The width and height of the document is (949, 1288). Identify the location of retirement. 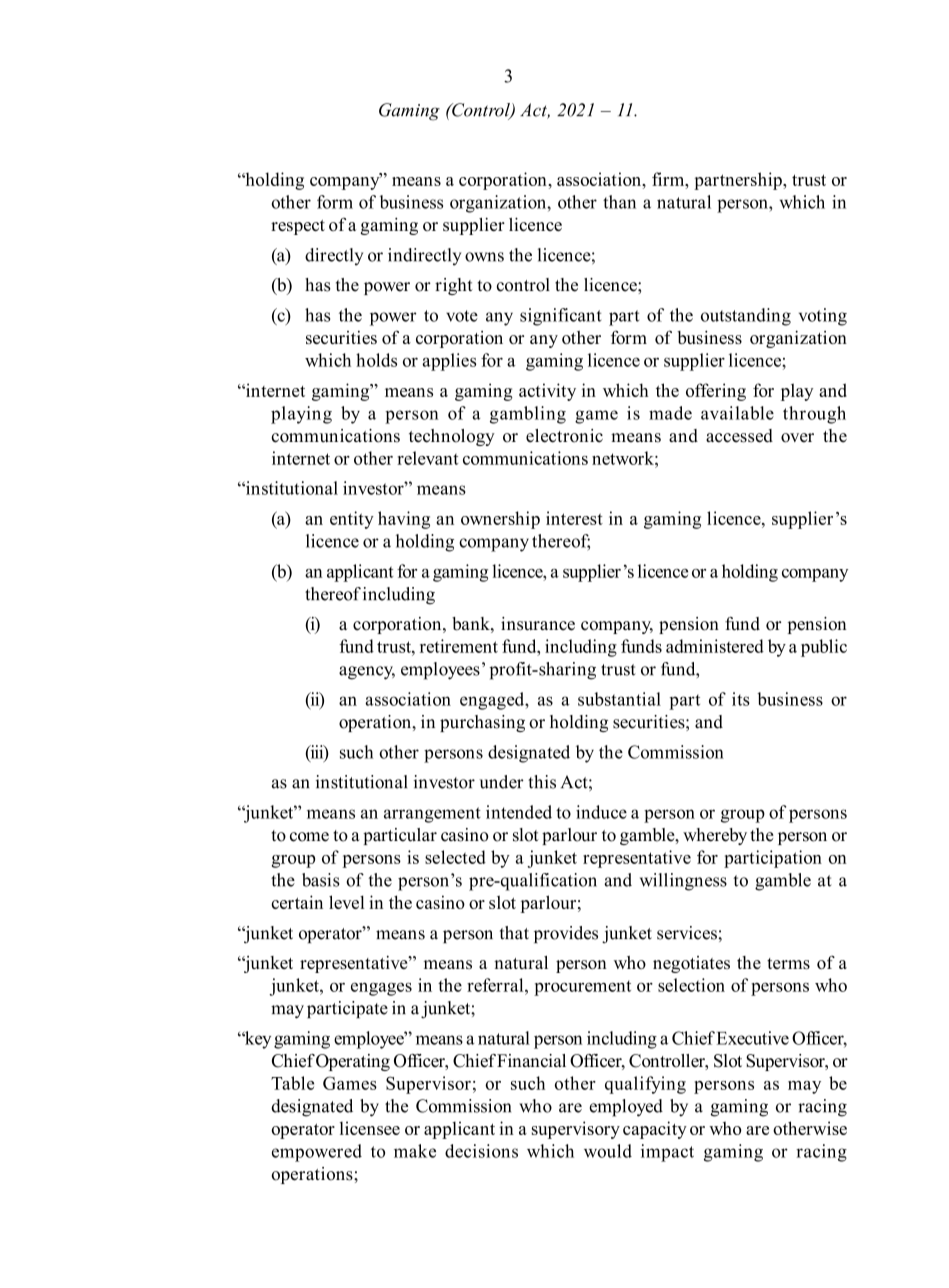
(459, 646).
